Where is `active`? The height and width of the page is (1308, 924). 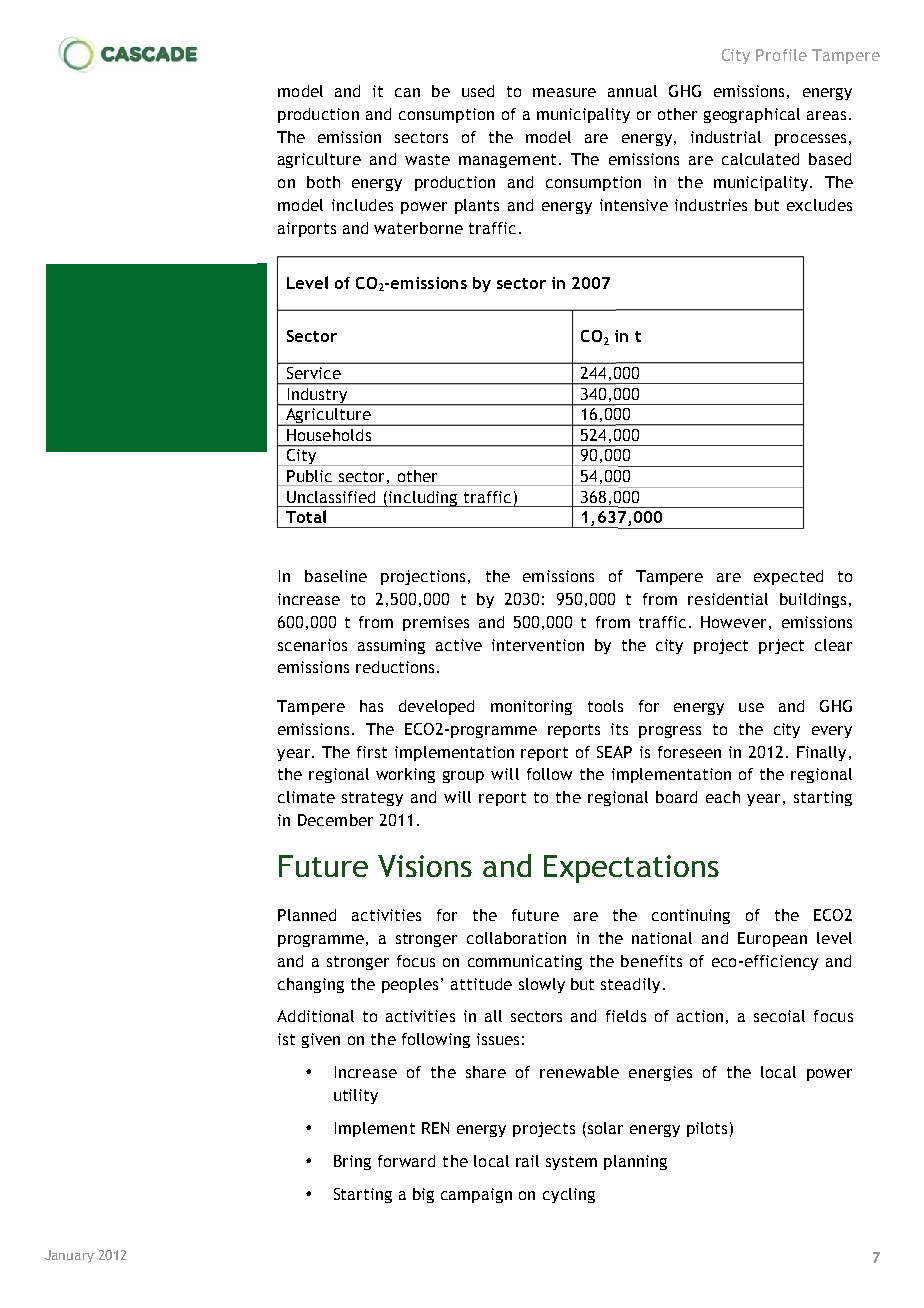 active is located at coordinates (459, 645).
